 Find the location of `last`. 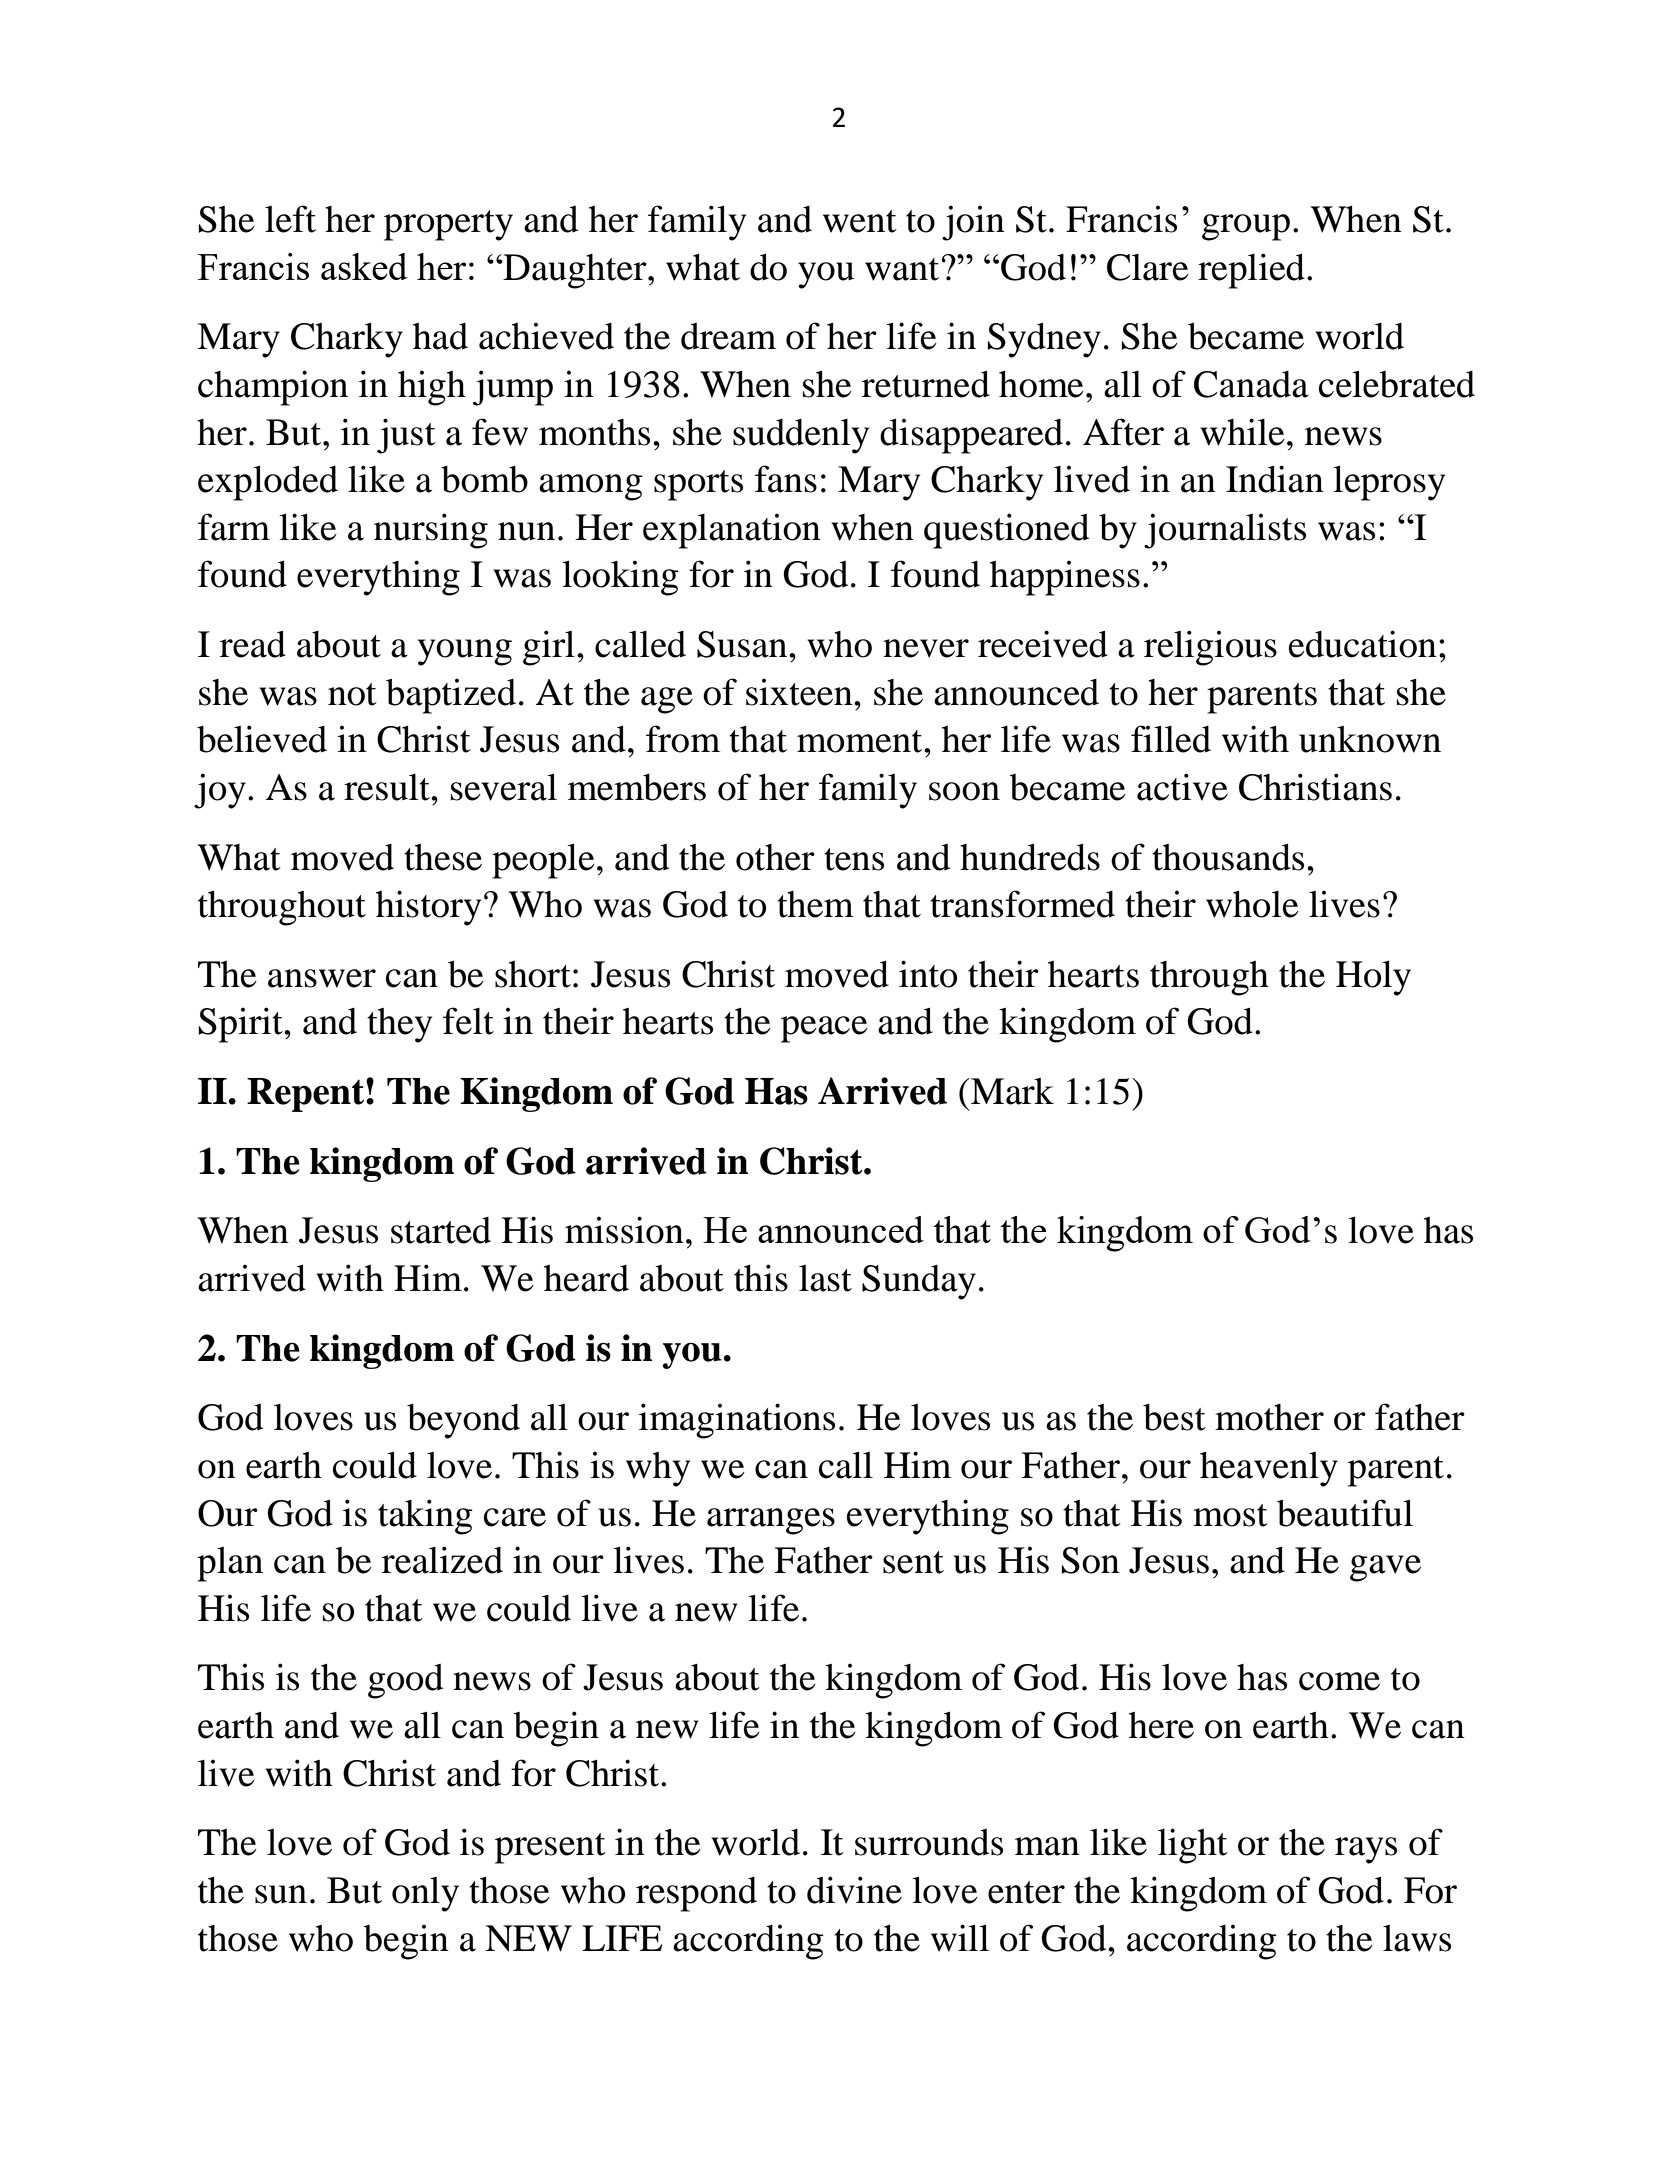

last is located at coordinates (825, 1278).
